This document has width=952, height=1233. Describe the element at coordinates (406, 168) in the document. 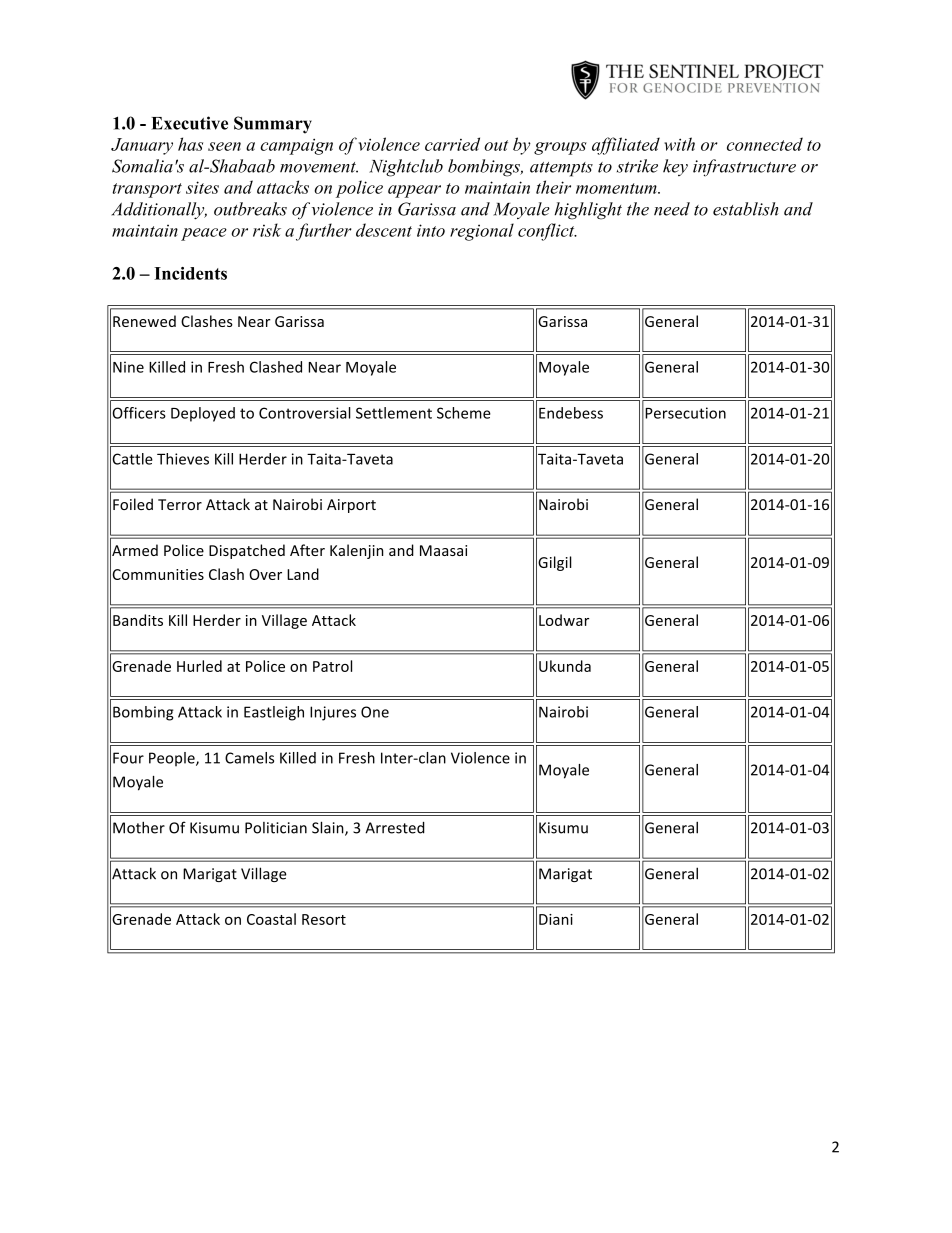

I see `Nightclub` at that location.
